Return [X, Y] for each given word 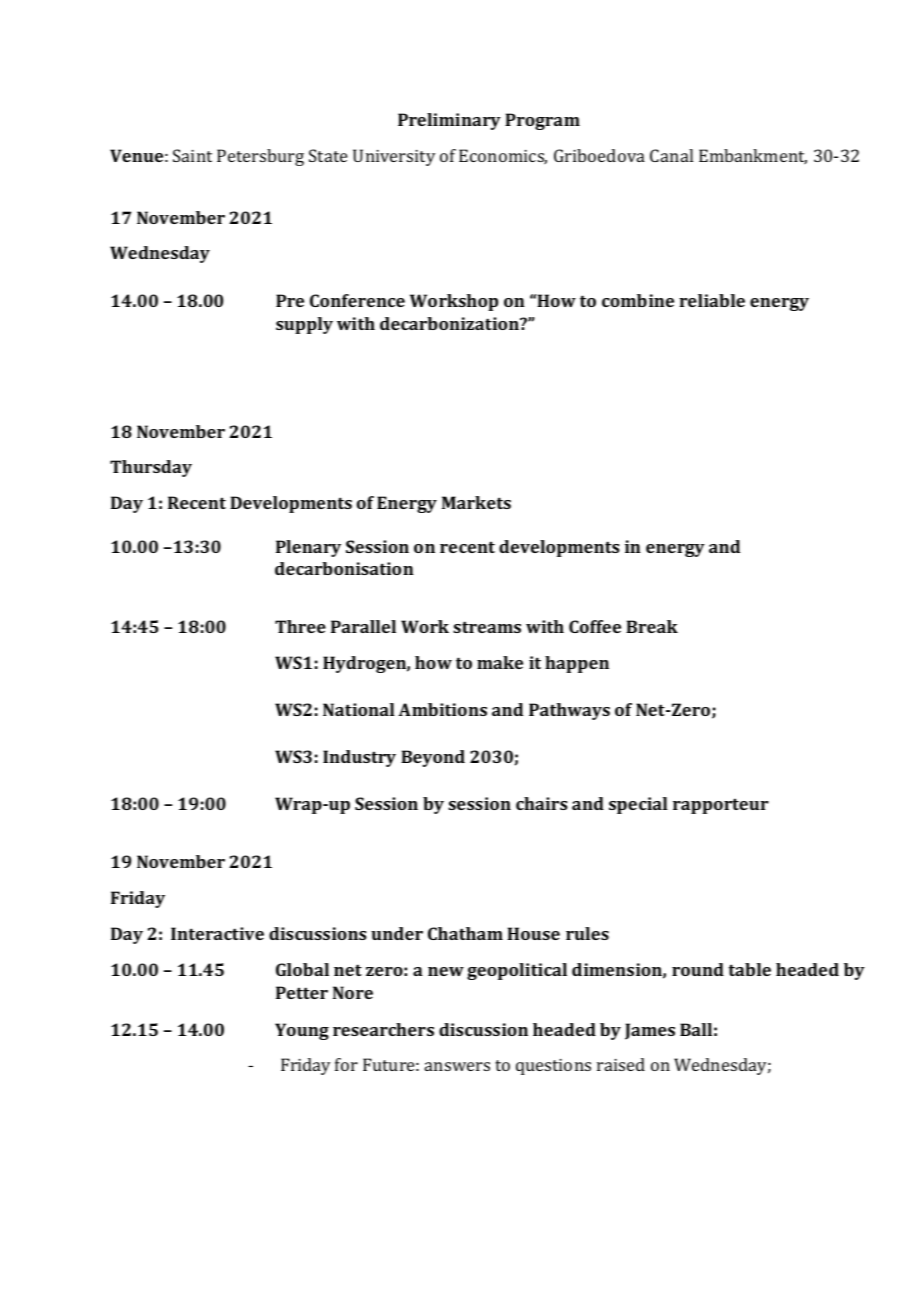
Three [300, 626]
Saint [192, 155]
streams [487, 627]
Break [652, 626]
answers [457, 1066]
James [650, 1031]
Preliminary [449, 121]
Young [302, 1031]
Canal [671, 155]
